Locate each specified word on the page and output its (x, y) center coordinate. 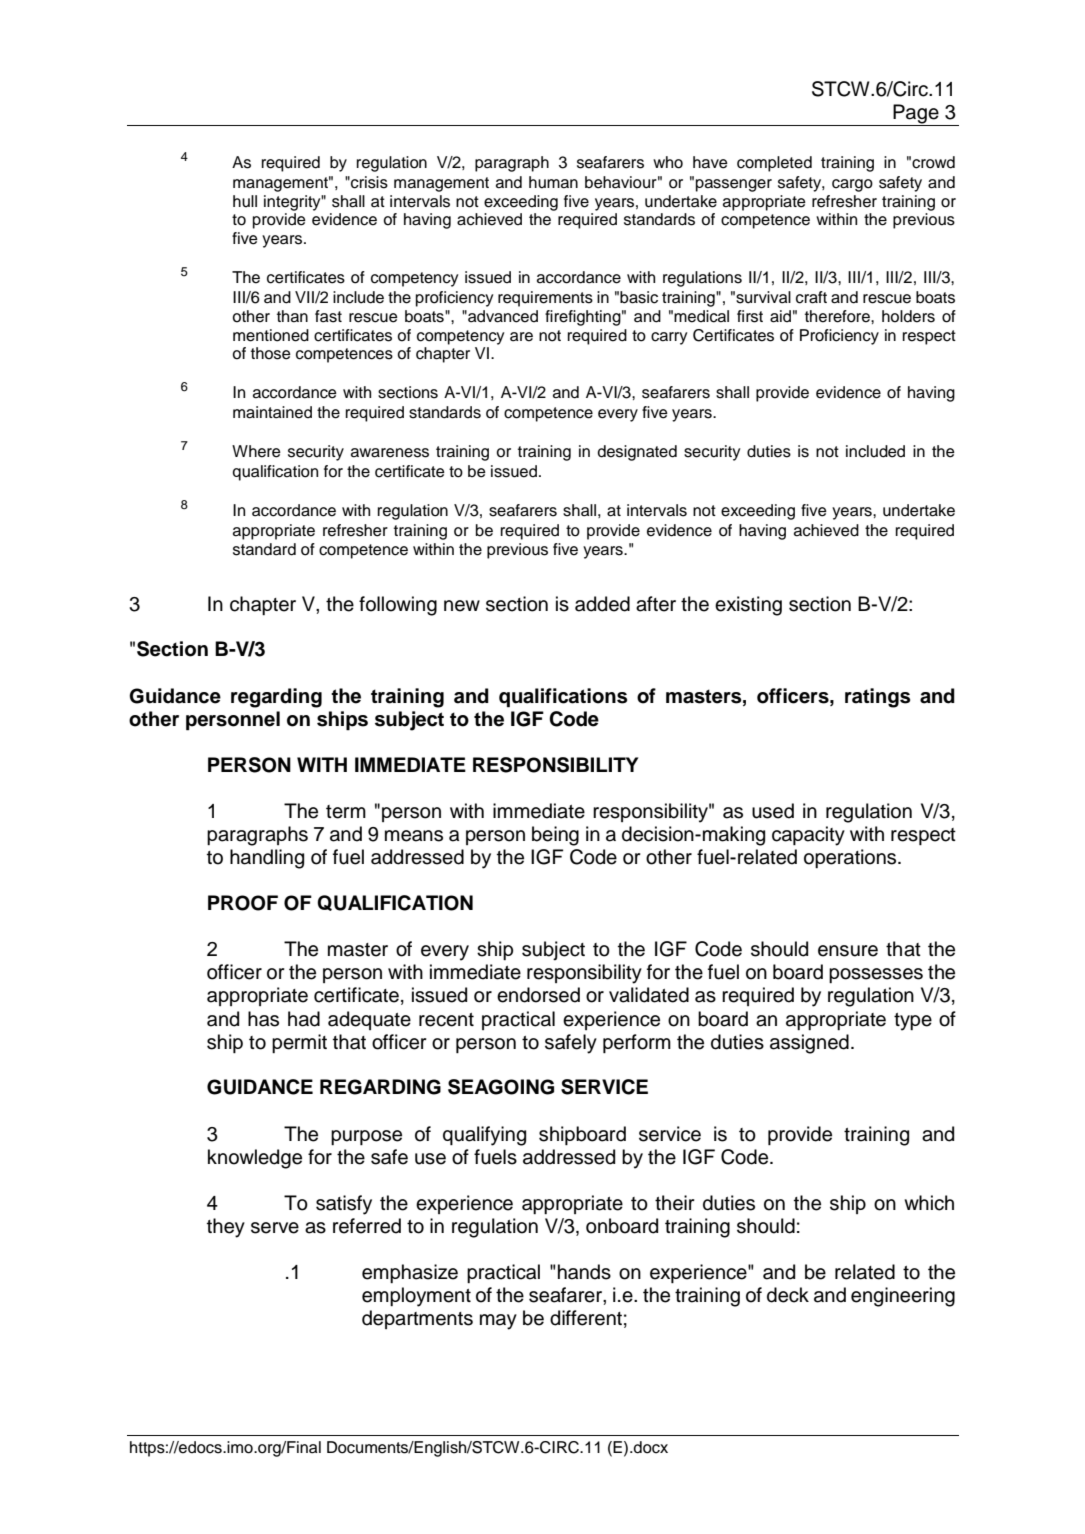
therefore (838, 316)
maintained (272, 412)
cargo (852, 185)
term (346, 812)
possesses (876, 975)
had (304, 1019)
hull (245, 201)
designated (637, 453)
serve (275, 1228)
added (602, 604)
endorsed (538, 995)
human (553, 182)
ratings (877, 698)
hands (584, 1272)
